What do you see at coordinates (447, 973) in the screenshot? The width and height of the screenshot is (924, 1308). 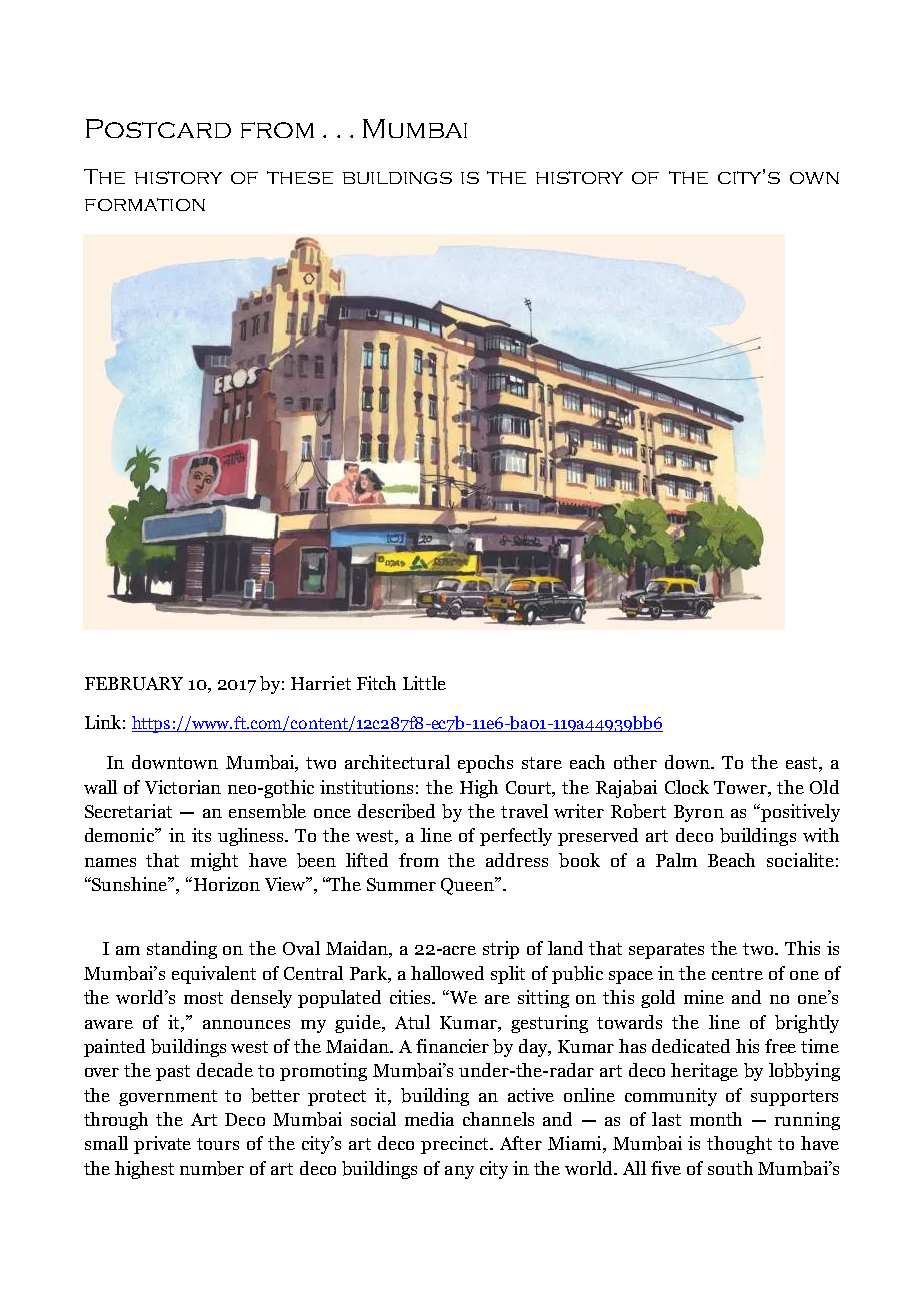 I see `hallowed` at bounding box center [447, 973].
